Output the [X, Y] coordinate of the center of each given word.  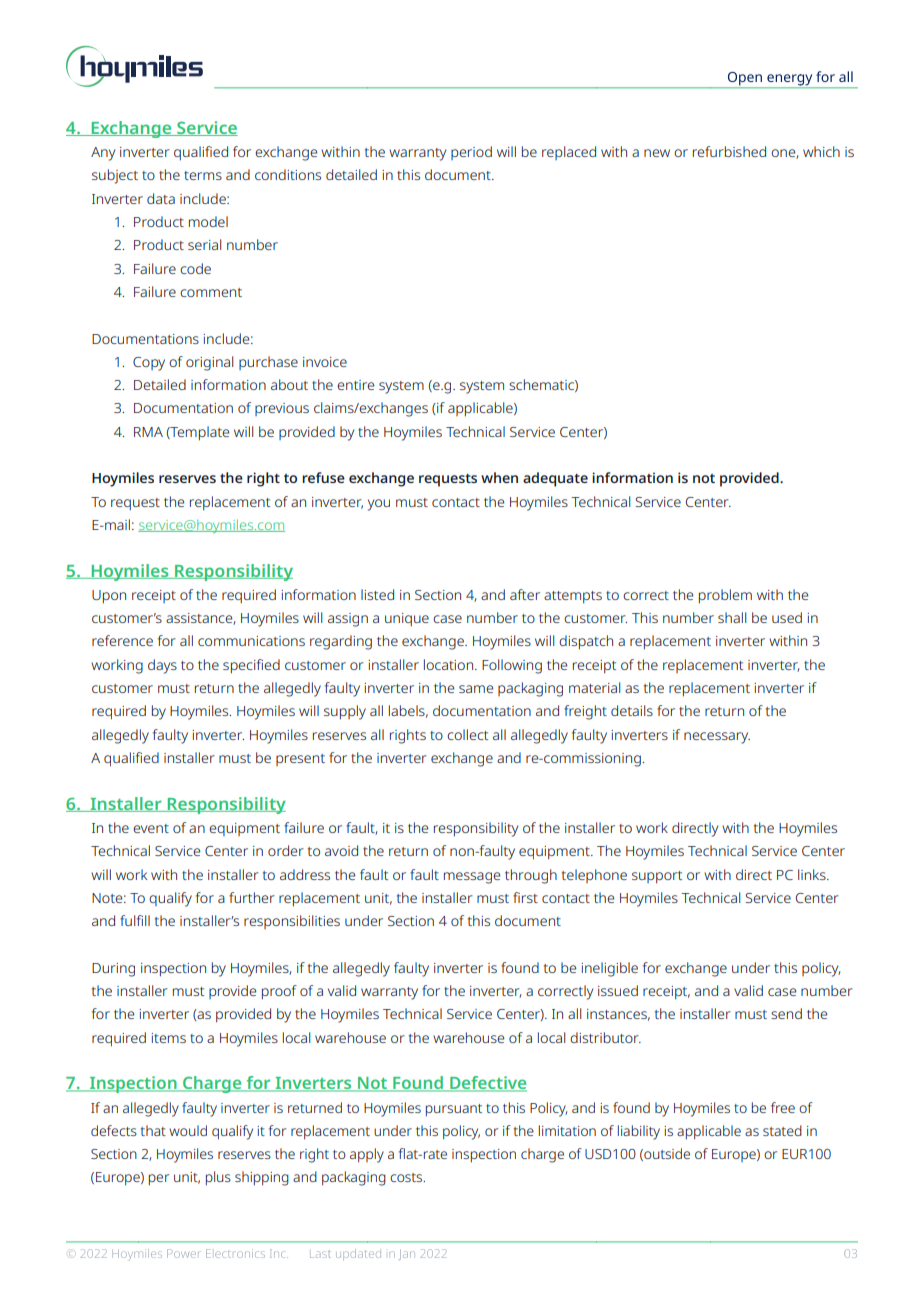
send [786, 1013]
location [450, 664]
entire [355, 385]
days [162, 666]
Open [744, 80]
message [472, 878]
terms [203, 175]
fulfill [135, 920]
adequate [555, 479]
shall [732, 617]
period [471, 153]
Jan [407, 1254]
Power [184, 1253]
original [209, 363]
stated [782, 1130]
